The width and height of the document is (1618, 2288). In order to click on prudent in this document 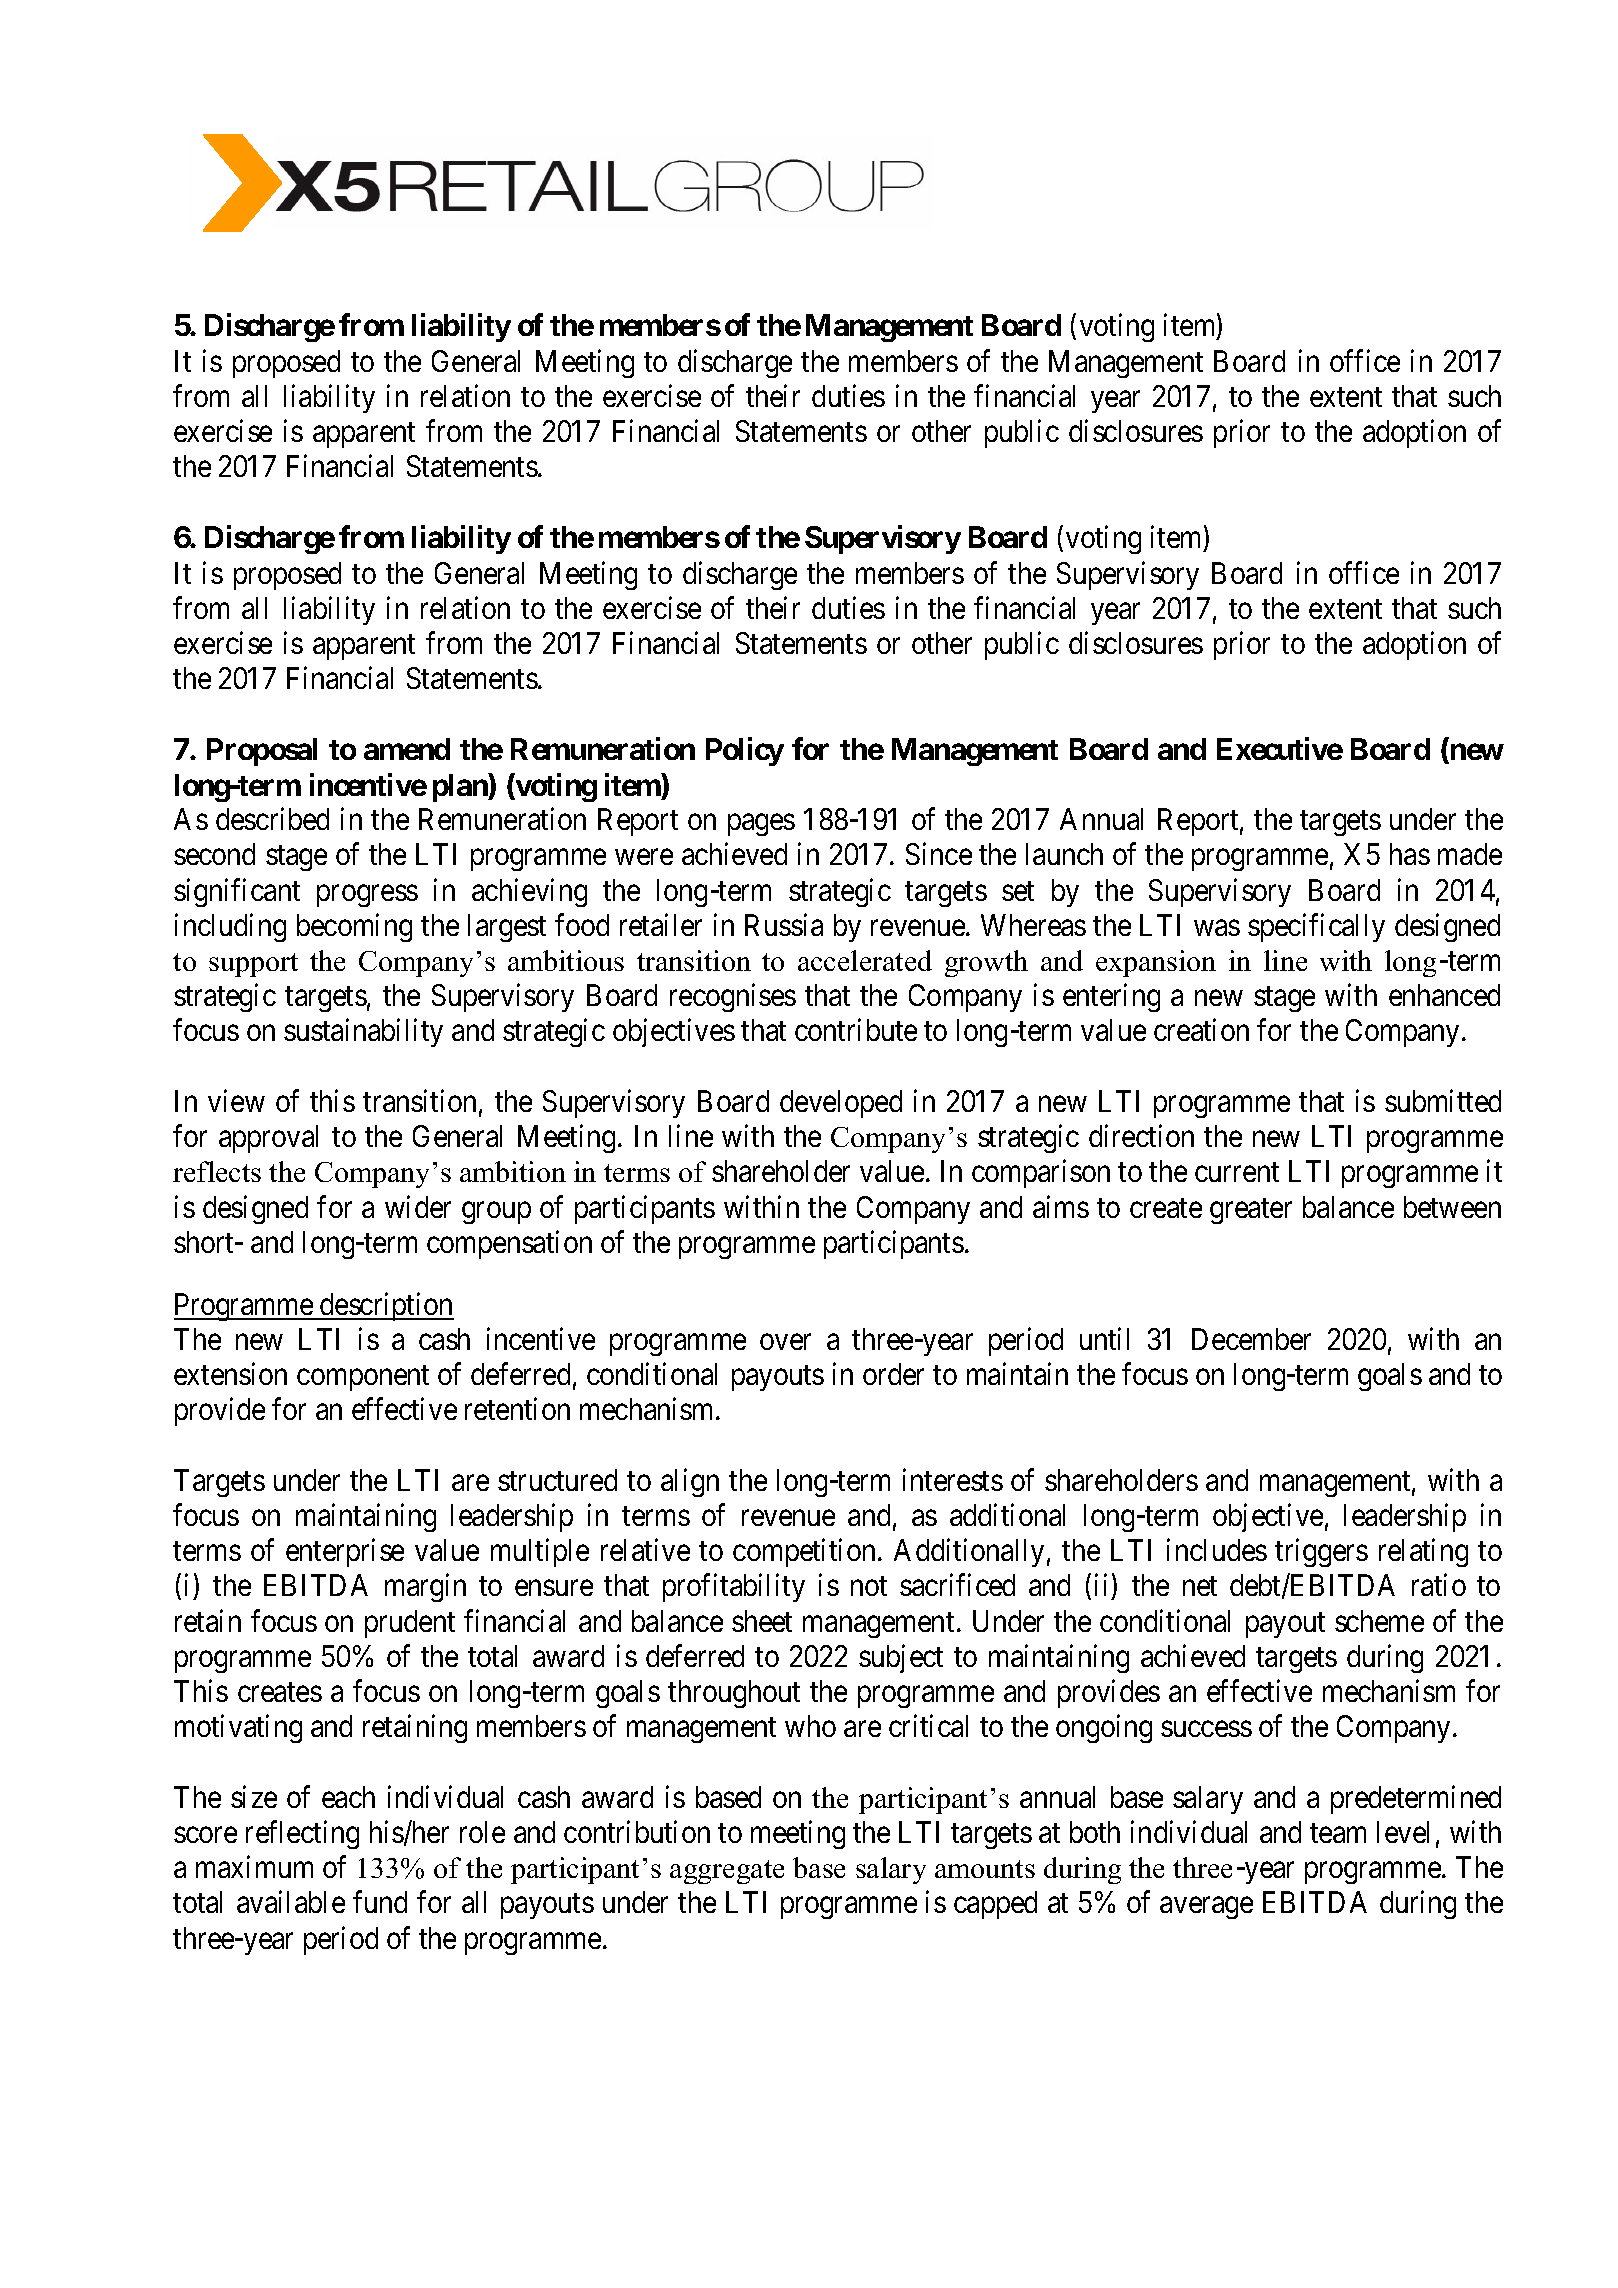, I will do `click(410, 1624)`.
